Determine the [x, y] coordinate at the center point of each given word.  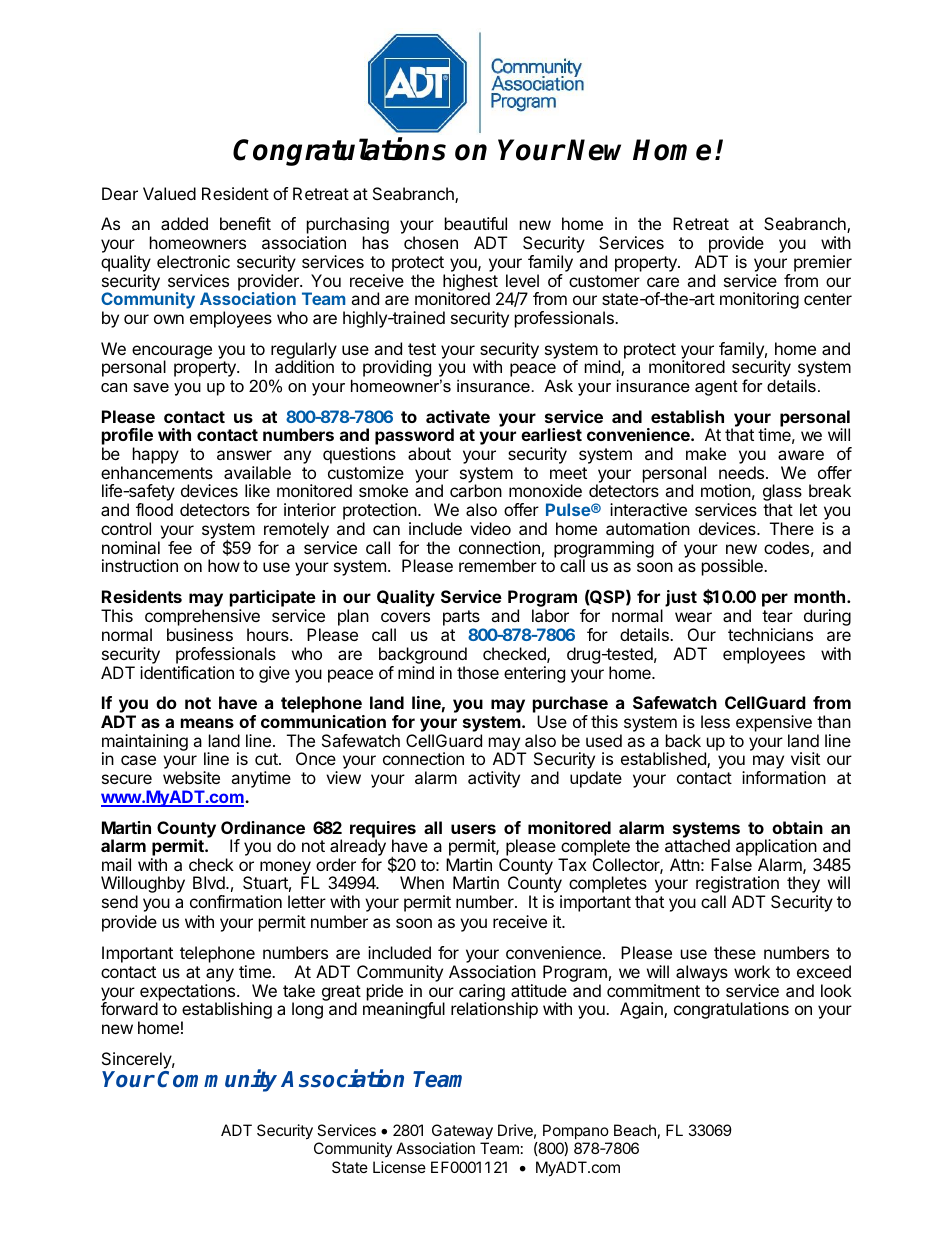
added [184, 223]
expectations [189, 993]
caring [482, 993]
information [784, 777]
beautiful [476, 223]
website [191, 777]
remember [498, 565]
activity [494, 779]
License [399, 1167]
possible [733, 567]
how [224, 565]
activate [458, 416]
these [735, 952]
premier [823, 263]
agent [716, 388]
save [151, 387]
